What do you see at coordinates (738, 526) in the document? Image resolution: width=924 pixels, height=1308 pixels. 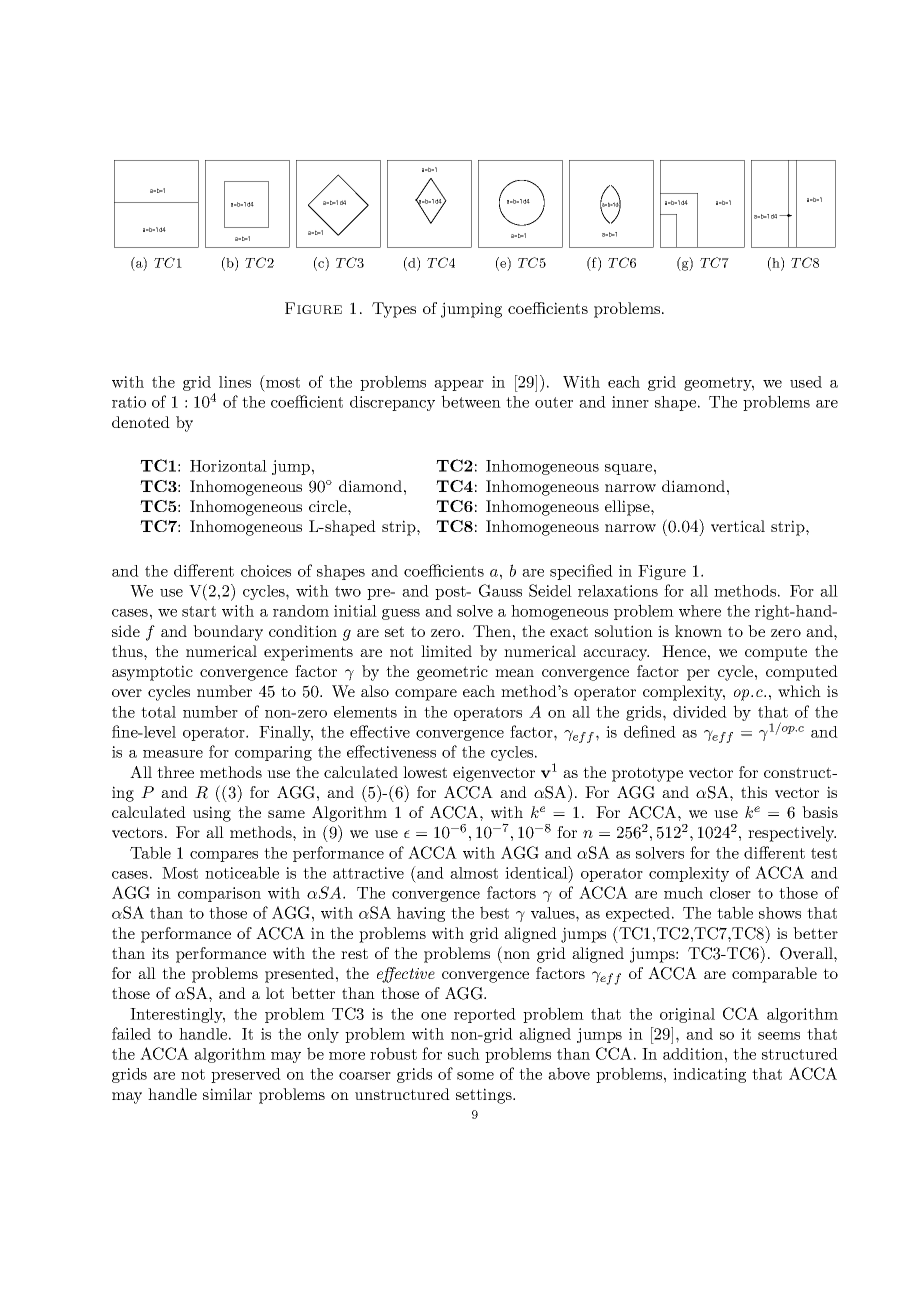 I see `vertical` at bounding box center [738, 526].
